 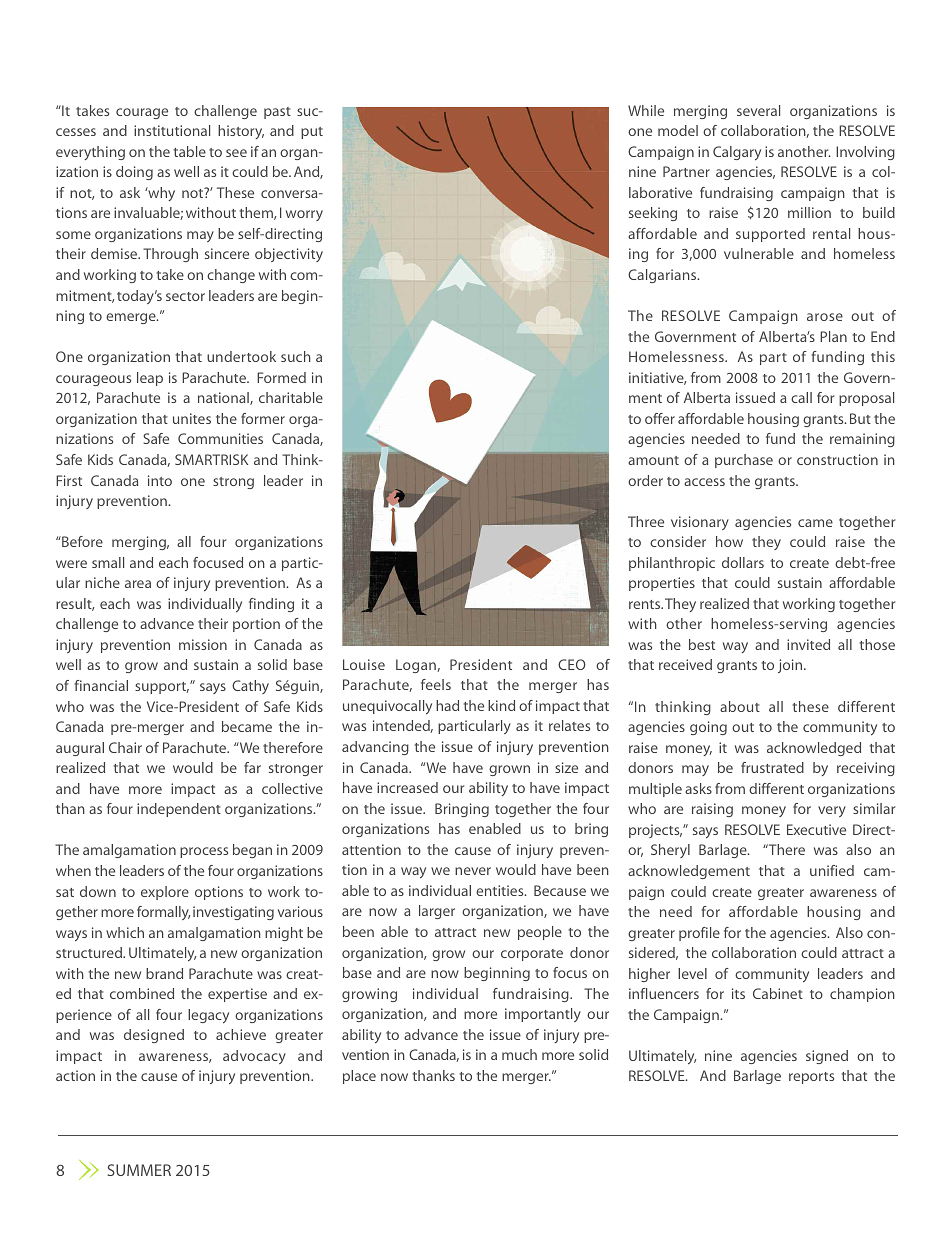 I want to click on entities, so click(x=501, y=890).
